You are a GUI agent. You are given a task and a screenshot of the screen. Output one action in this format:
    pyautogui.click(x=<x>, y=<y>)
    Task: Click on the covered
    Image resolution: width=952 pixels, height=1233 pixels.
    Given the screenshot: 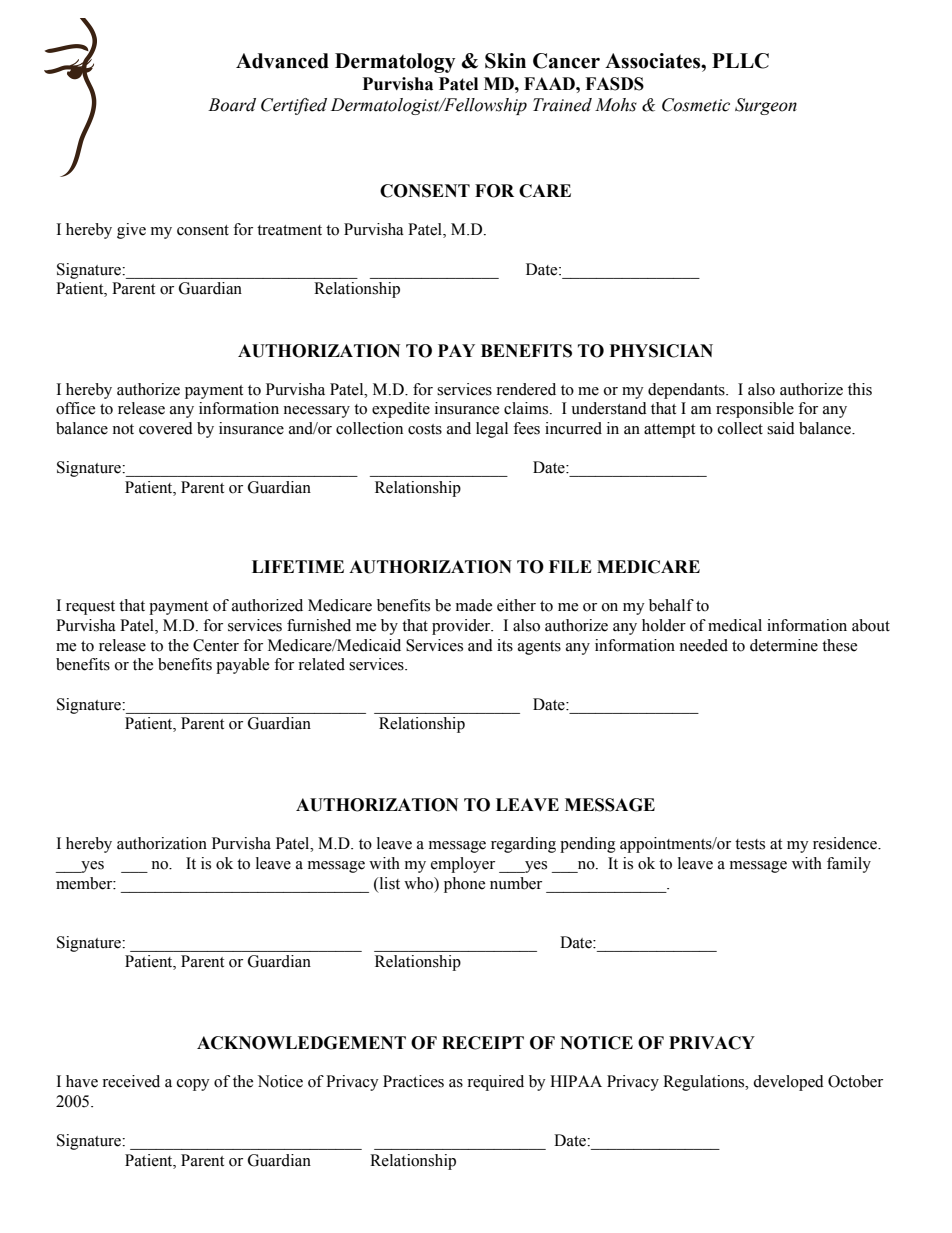 What is the action you would take?
    pyautogui.click(x=166, y=428)
